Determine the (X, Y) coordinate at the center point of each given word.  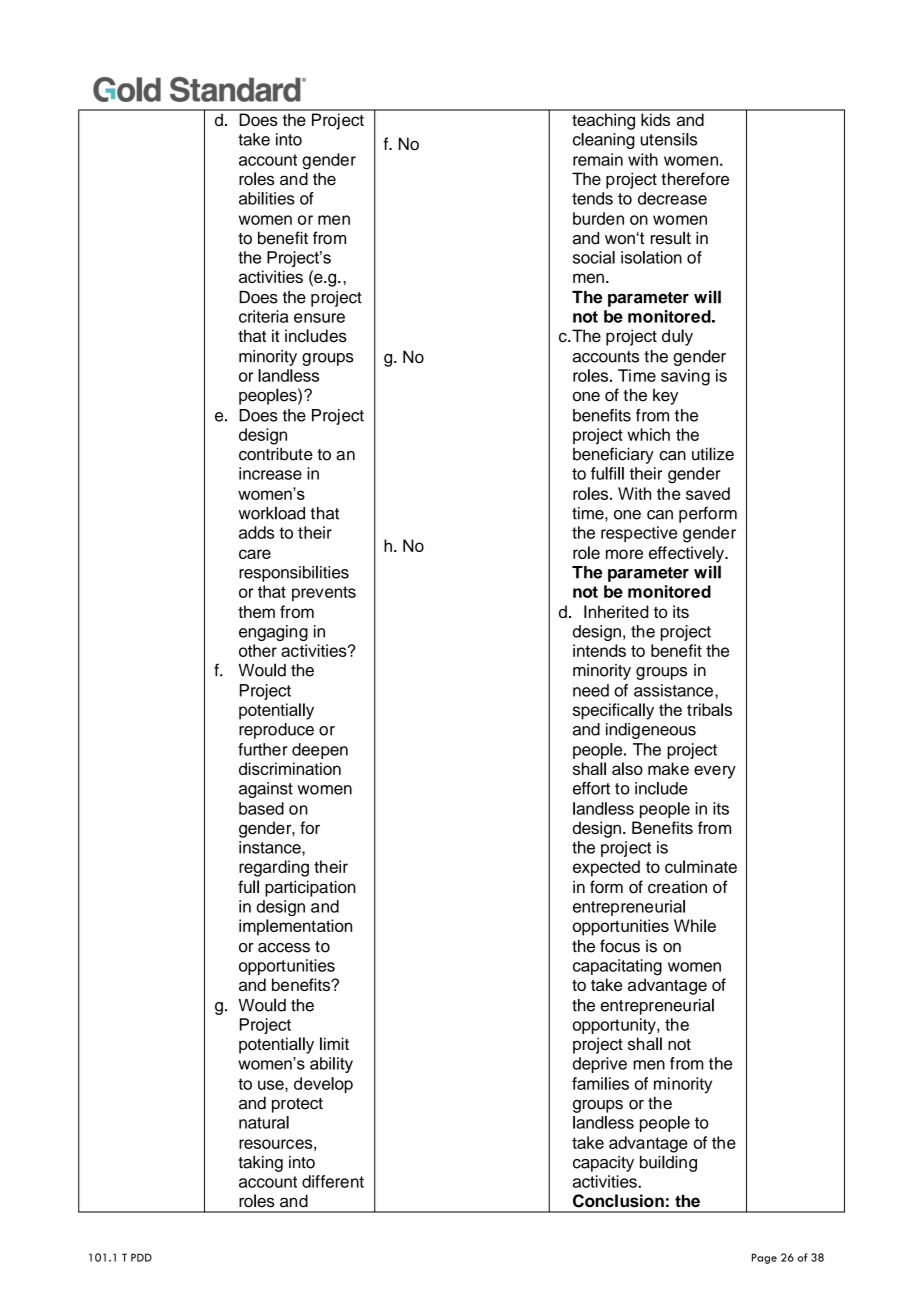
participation (310, 888)
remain (598, 159)
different (333, 1181)
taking (260, 1164)
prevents (324, 593)
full (248, 887)
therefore (695, 179)
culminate (701, 866)
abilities (267, 198)
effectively (687, 554)
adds (256, 532)
